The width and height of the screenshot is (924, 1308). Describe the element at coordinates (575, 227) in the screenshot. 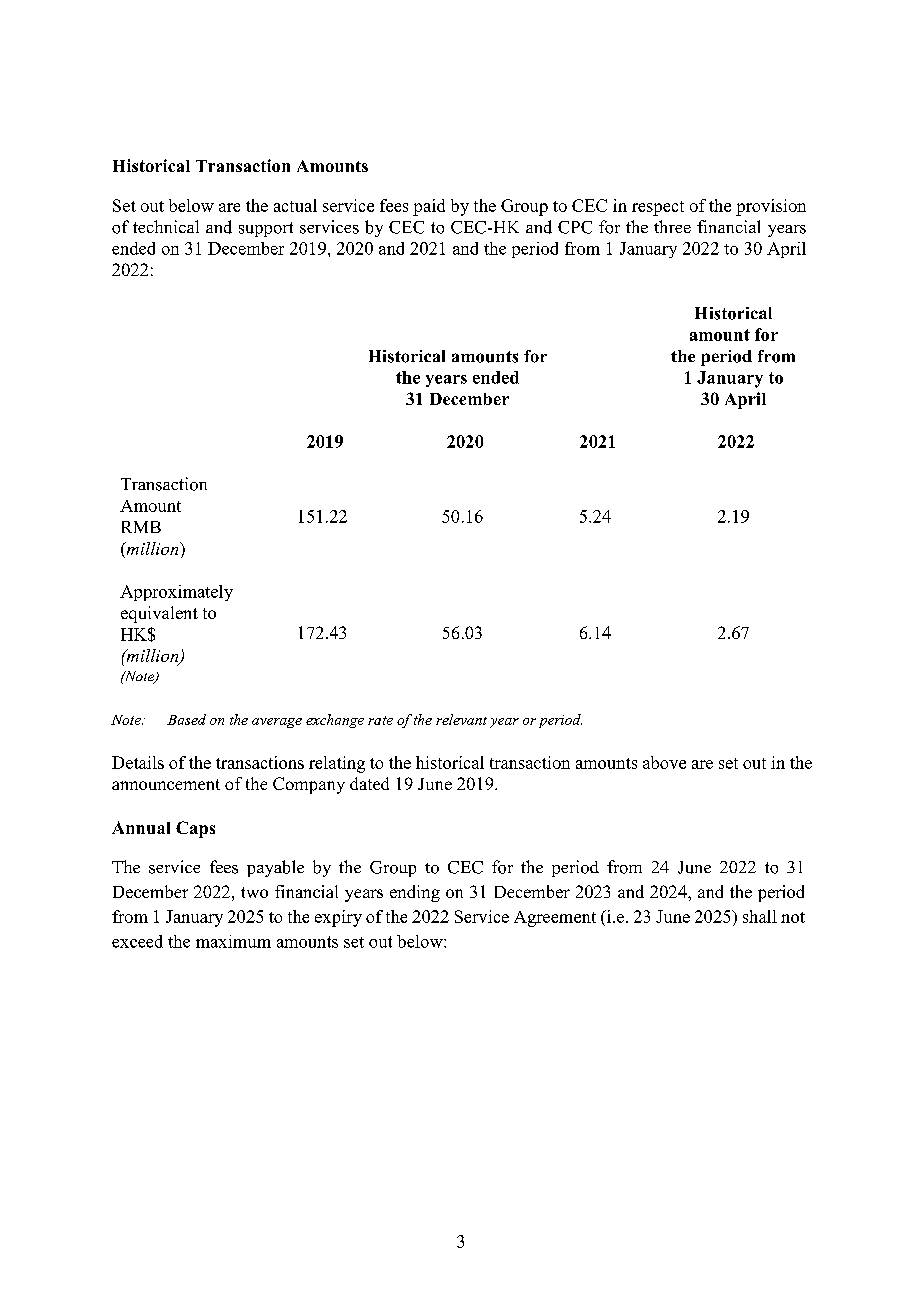

I see `CPC` at that location.
